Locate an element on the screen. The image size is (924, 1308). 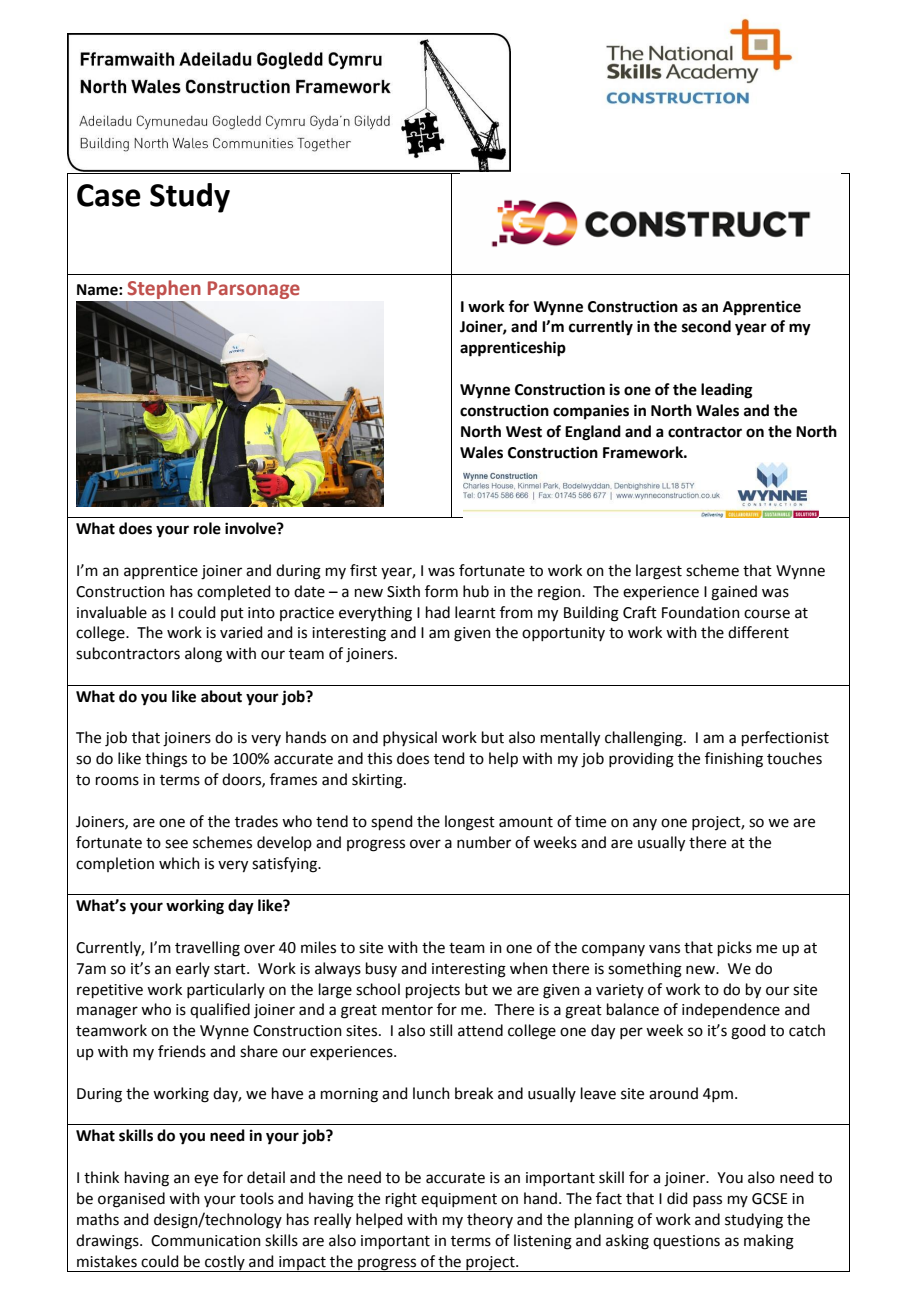
Case is located at coordinates (109, 195).
